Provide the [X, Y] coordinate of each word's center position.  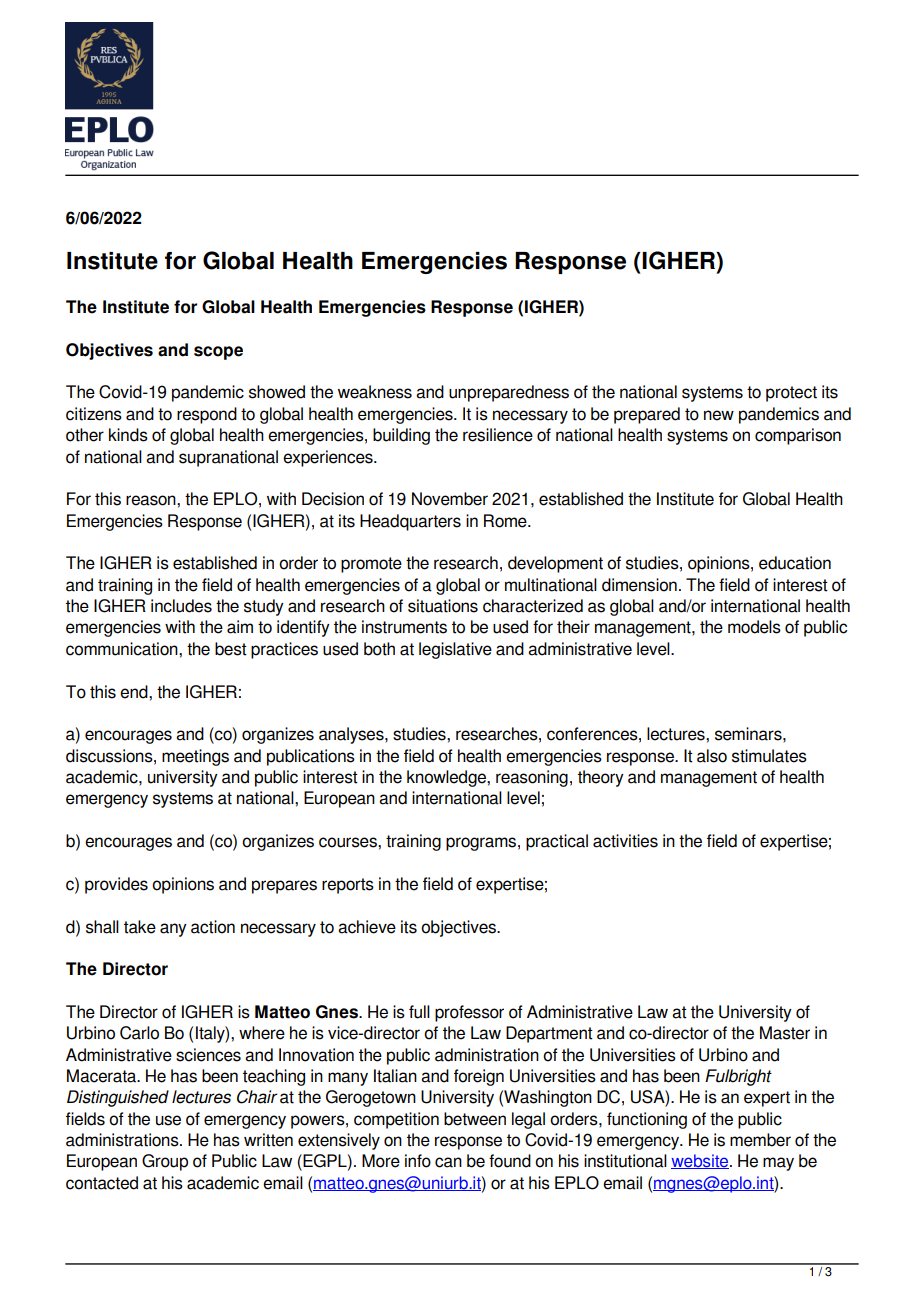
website [701, 1161]
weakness [375, 392]
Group [165, 1162]
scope [218, 353]
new [719, 415]
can [448, 1162]
